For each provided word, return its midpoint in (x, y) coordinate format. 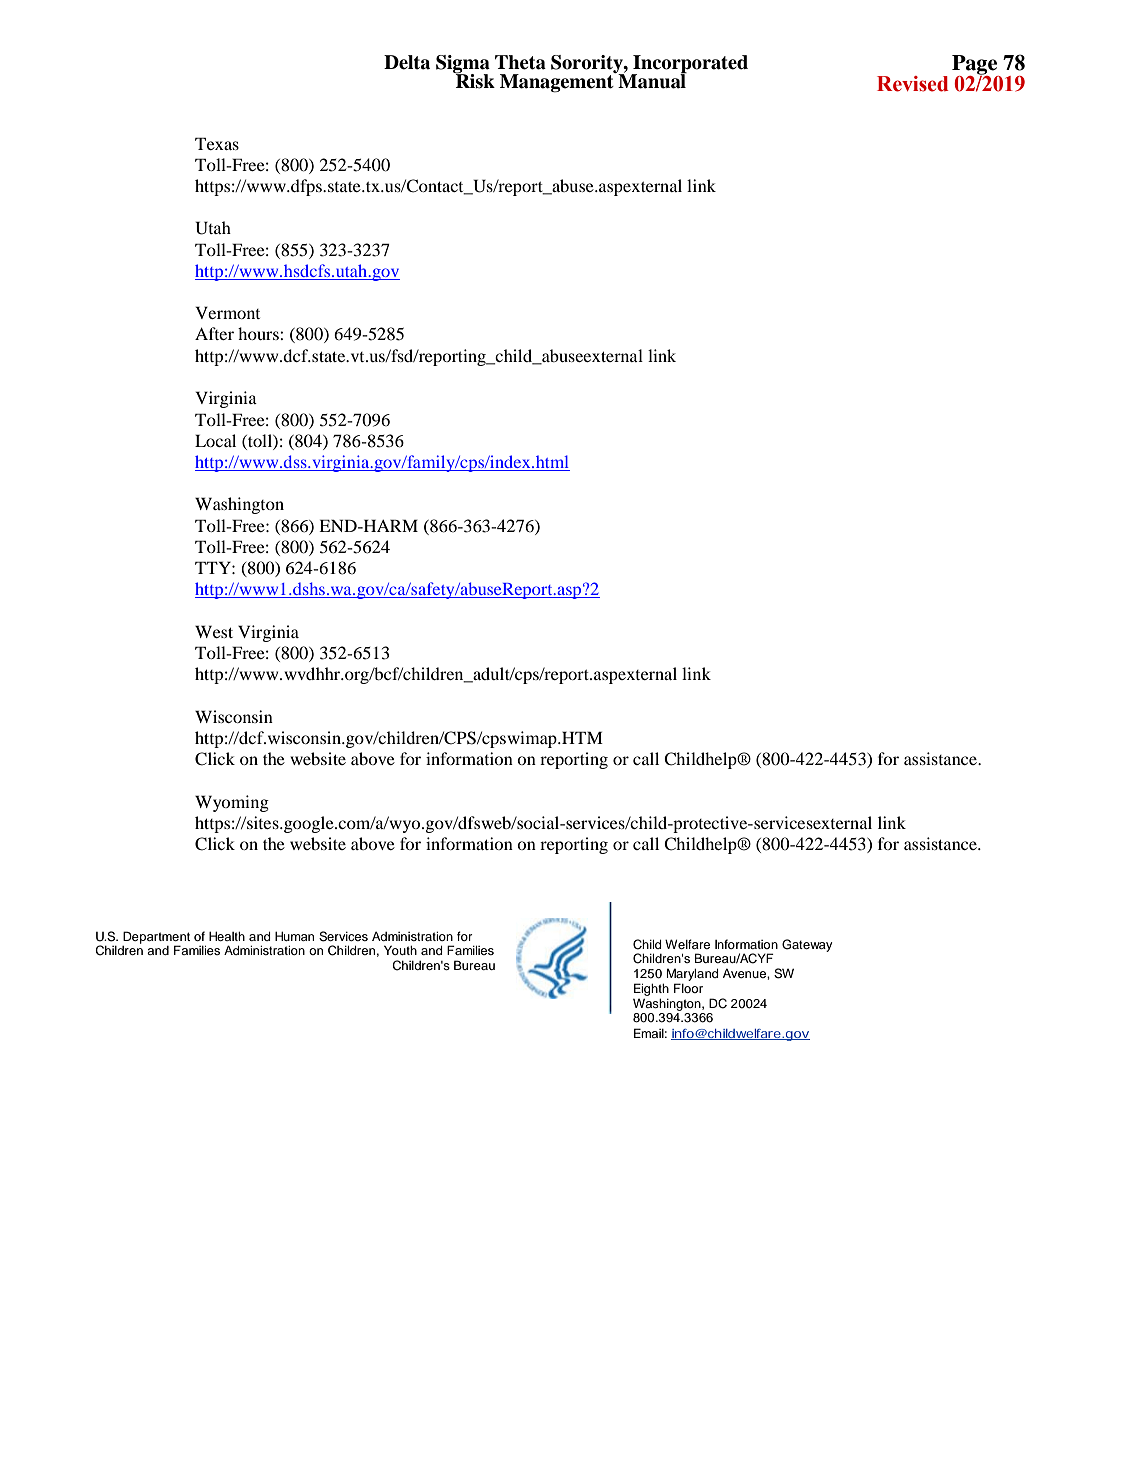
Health (227, 936)
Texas (217, 143)
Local (215, 440)
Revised (912, 84)
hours (259, 333)
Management (558, 82)
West (214, 631)
